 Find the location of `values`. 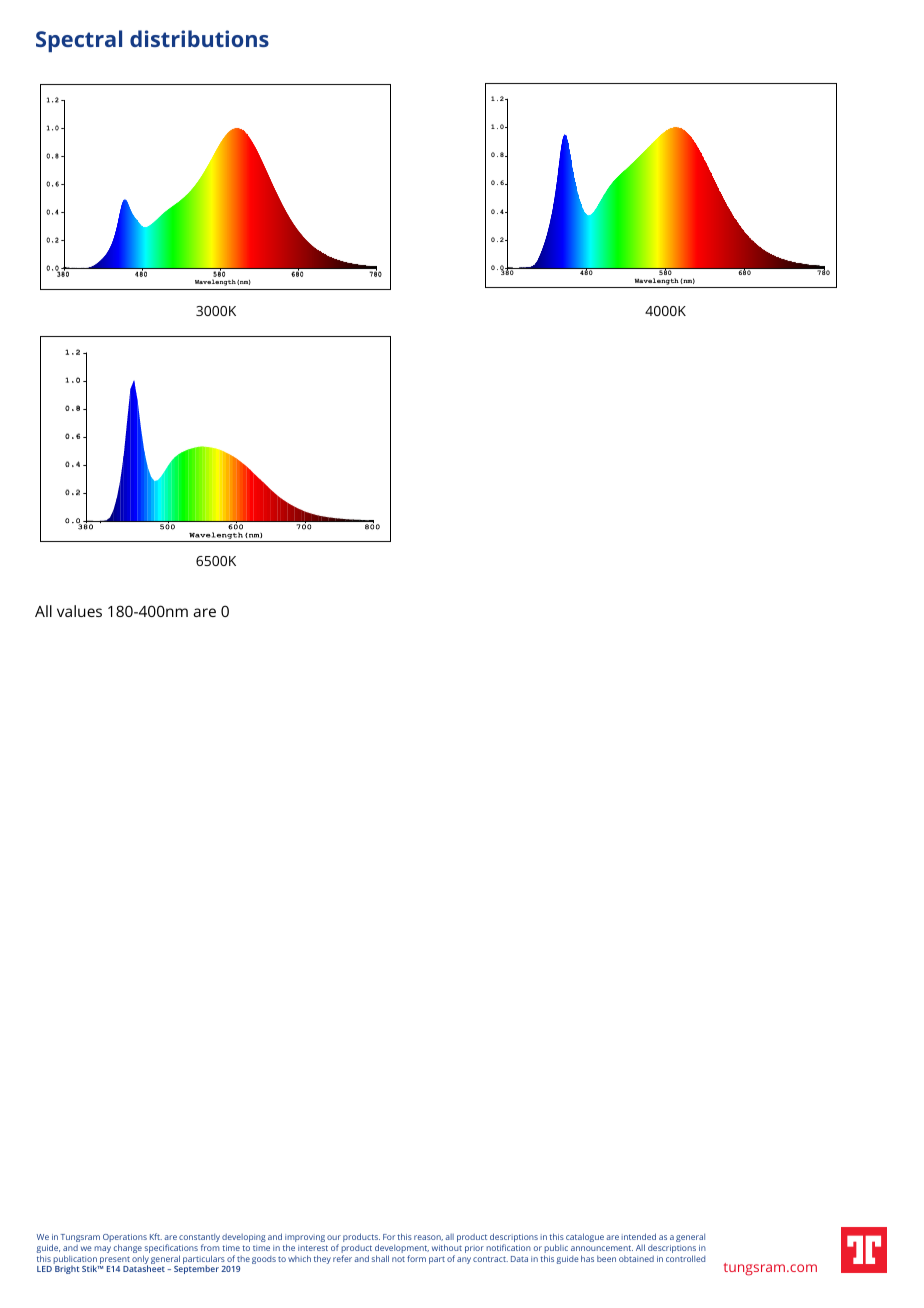

values is located at coordinates (79, 611).
